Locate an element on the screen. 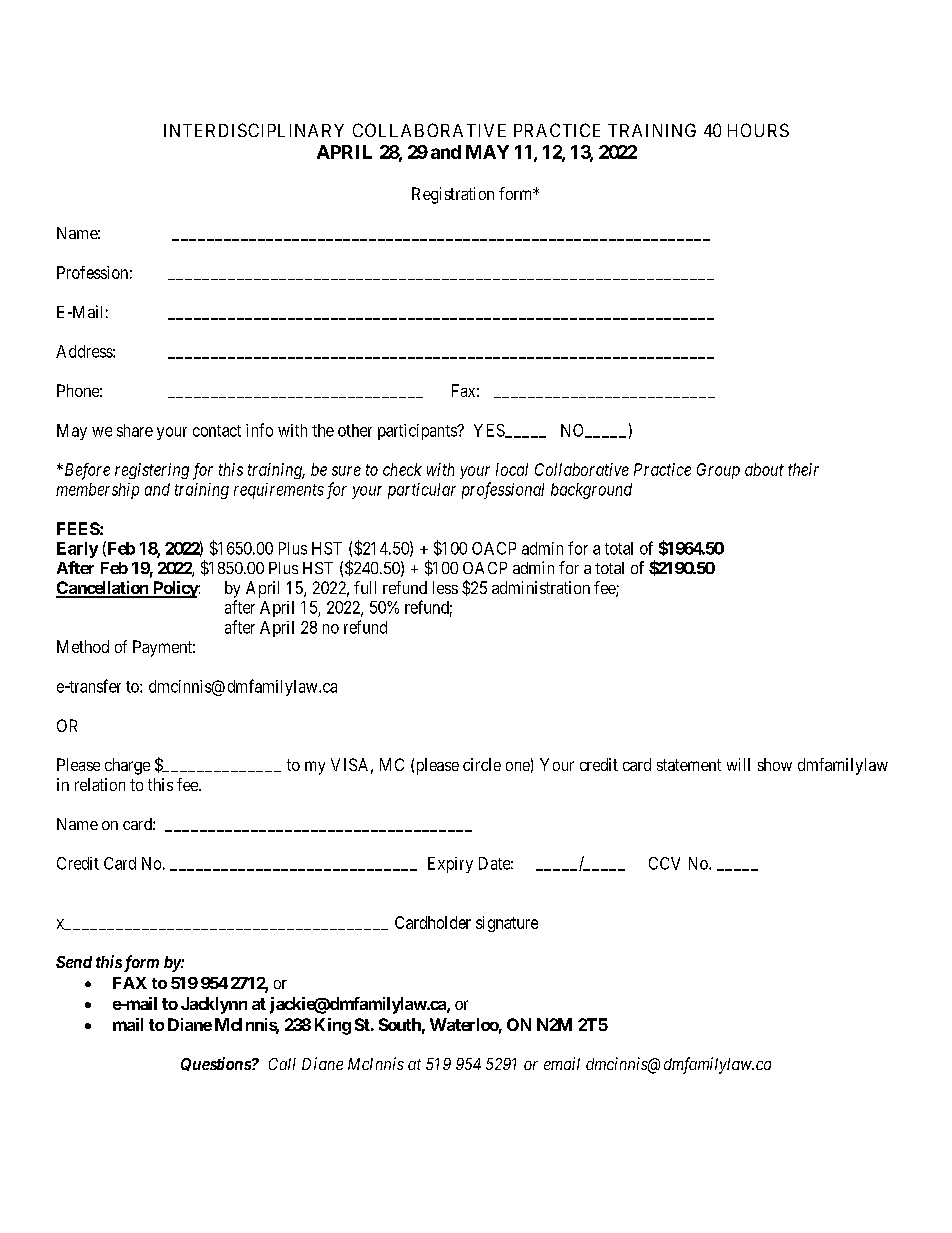 The image size is (952, 1233). King is located at coordinates (333, 1026).
